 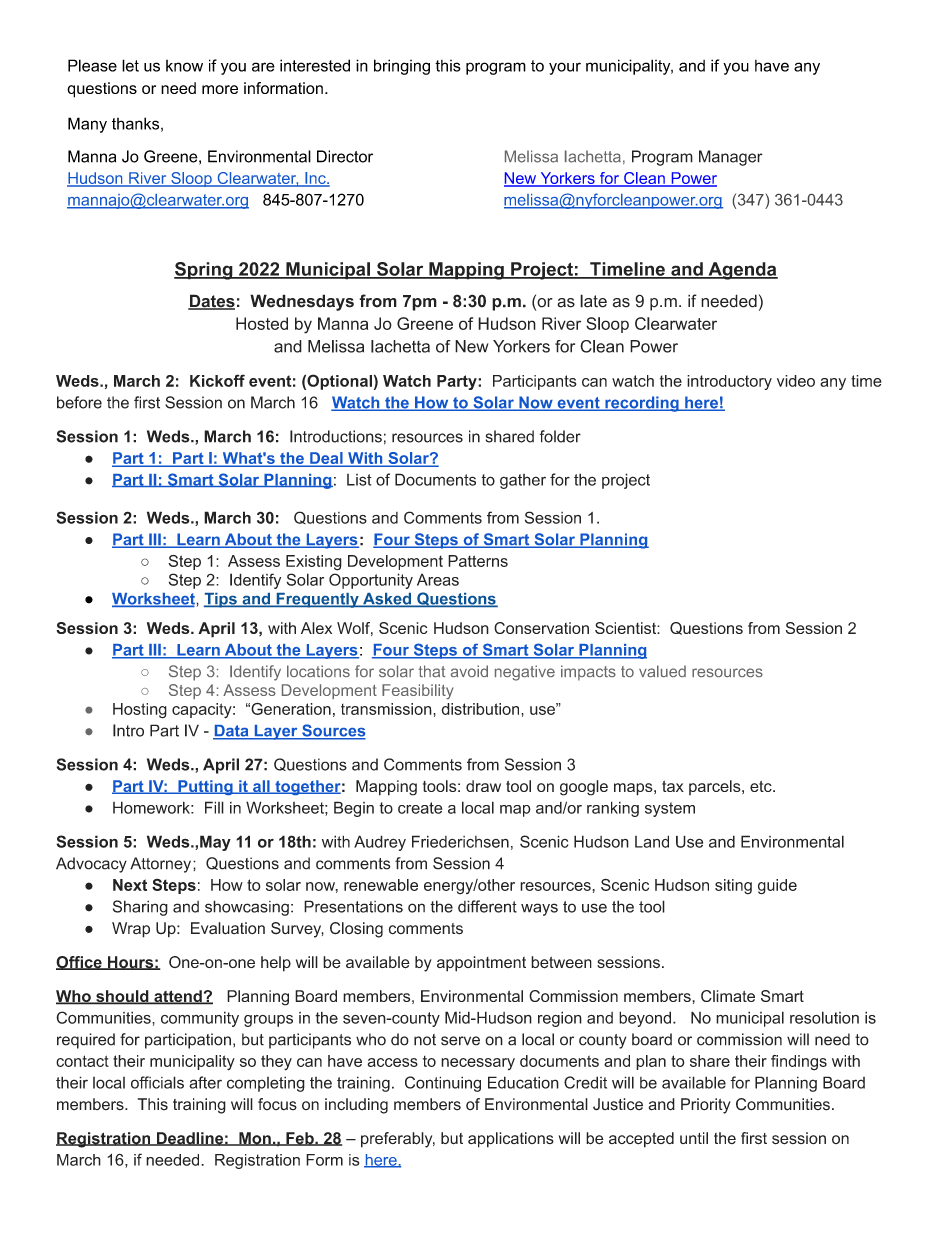 What do you see at coordinates (731, 158) in the page?
I see `Manager` at bounding box center [731, 158].
